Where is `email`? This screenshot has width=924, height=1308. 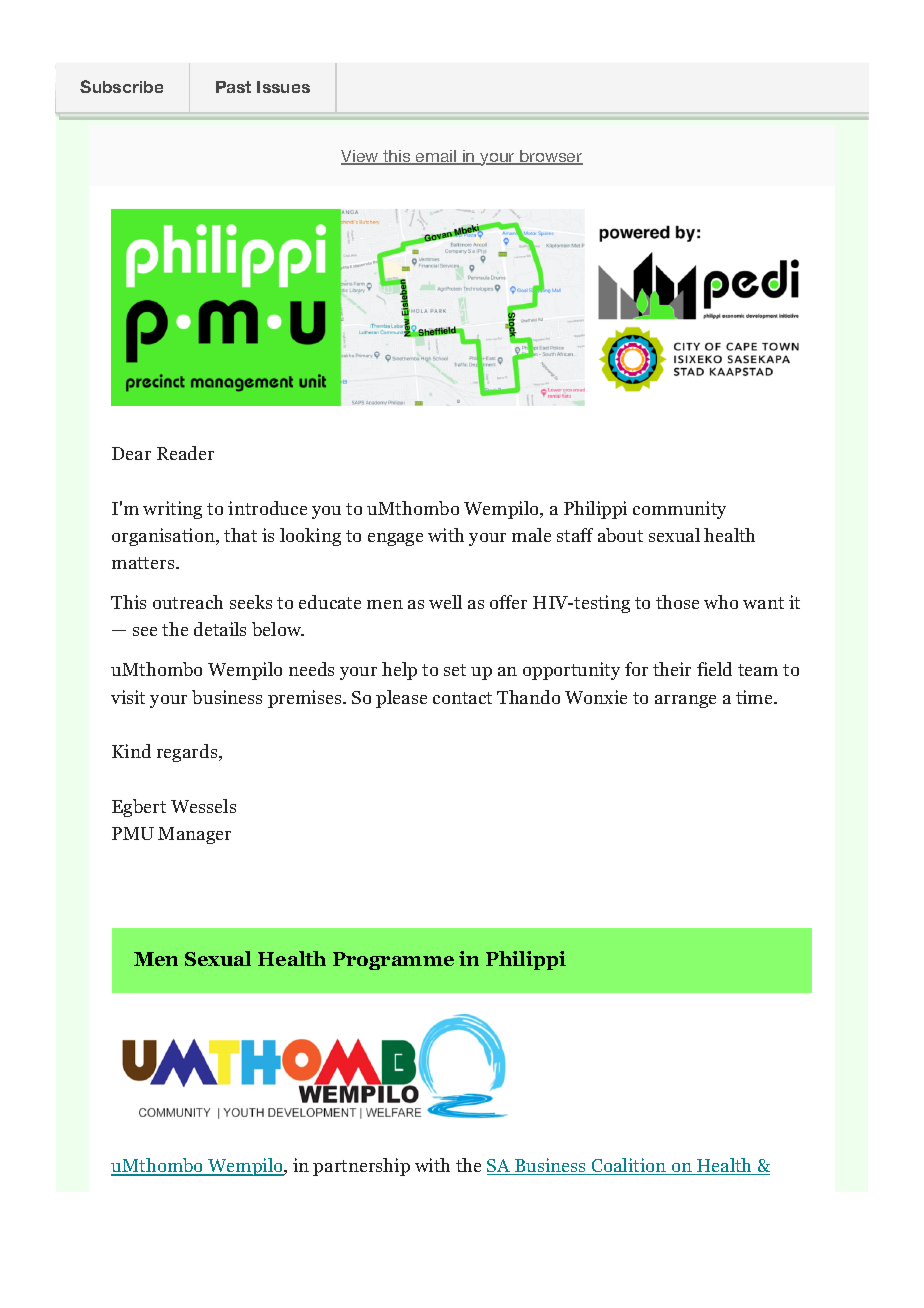
email is located at coordinates (436, 157).
